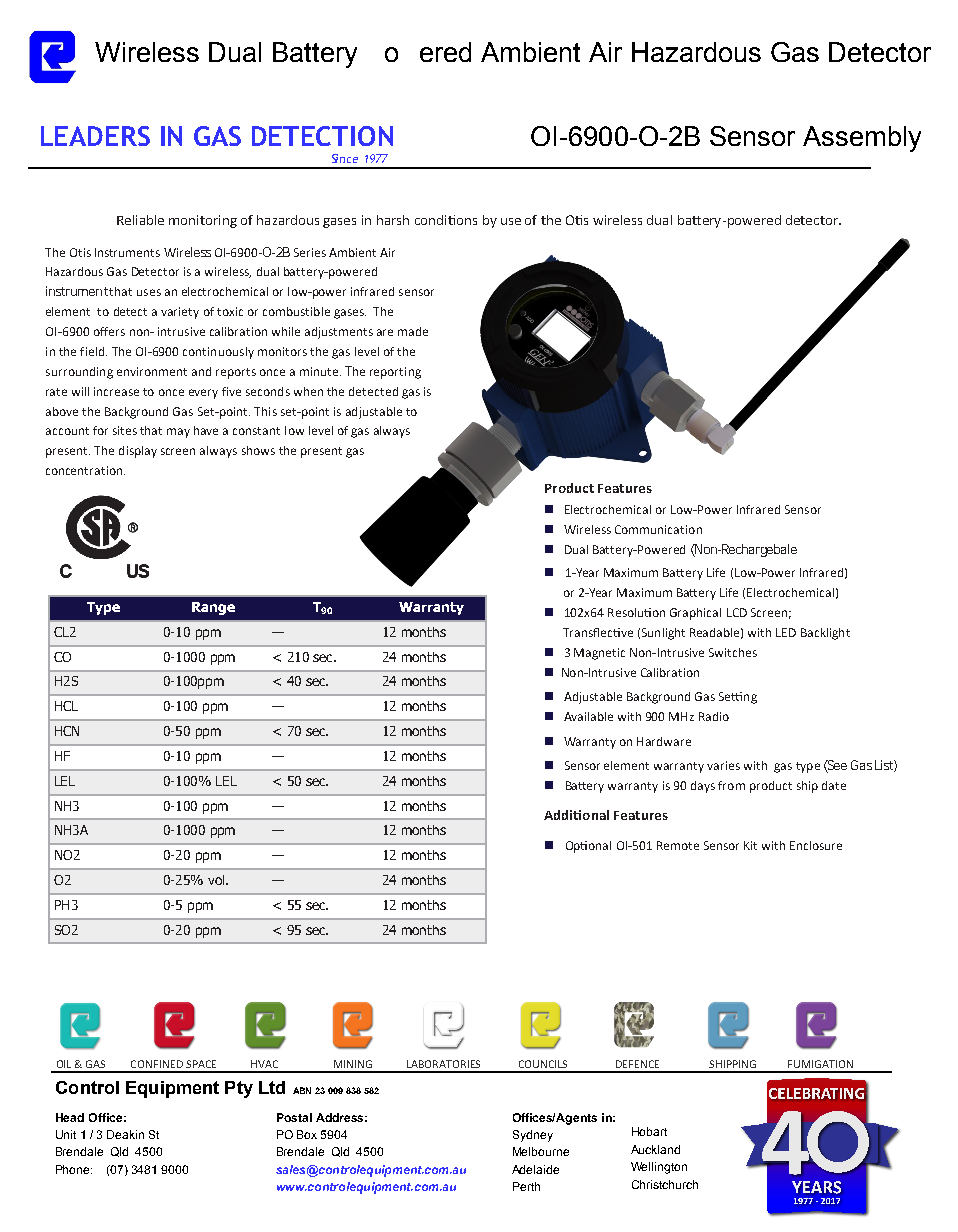  I want to click on Assembly, so click(862, 139).
